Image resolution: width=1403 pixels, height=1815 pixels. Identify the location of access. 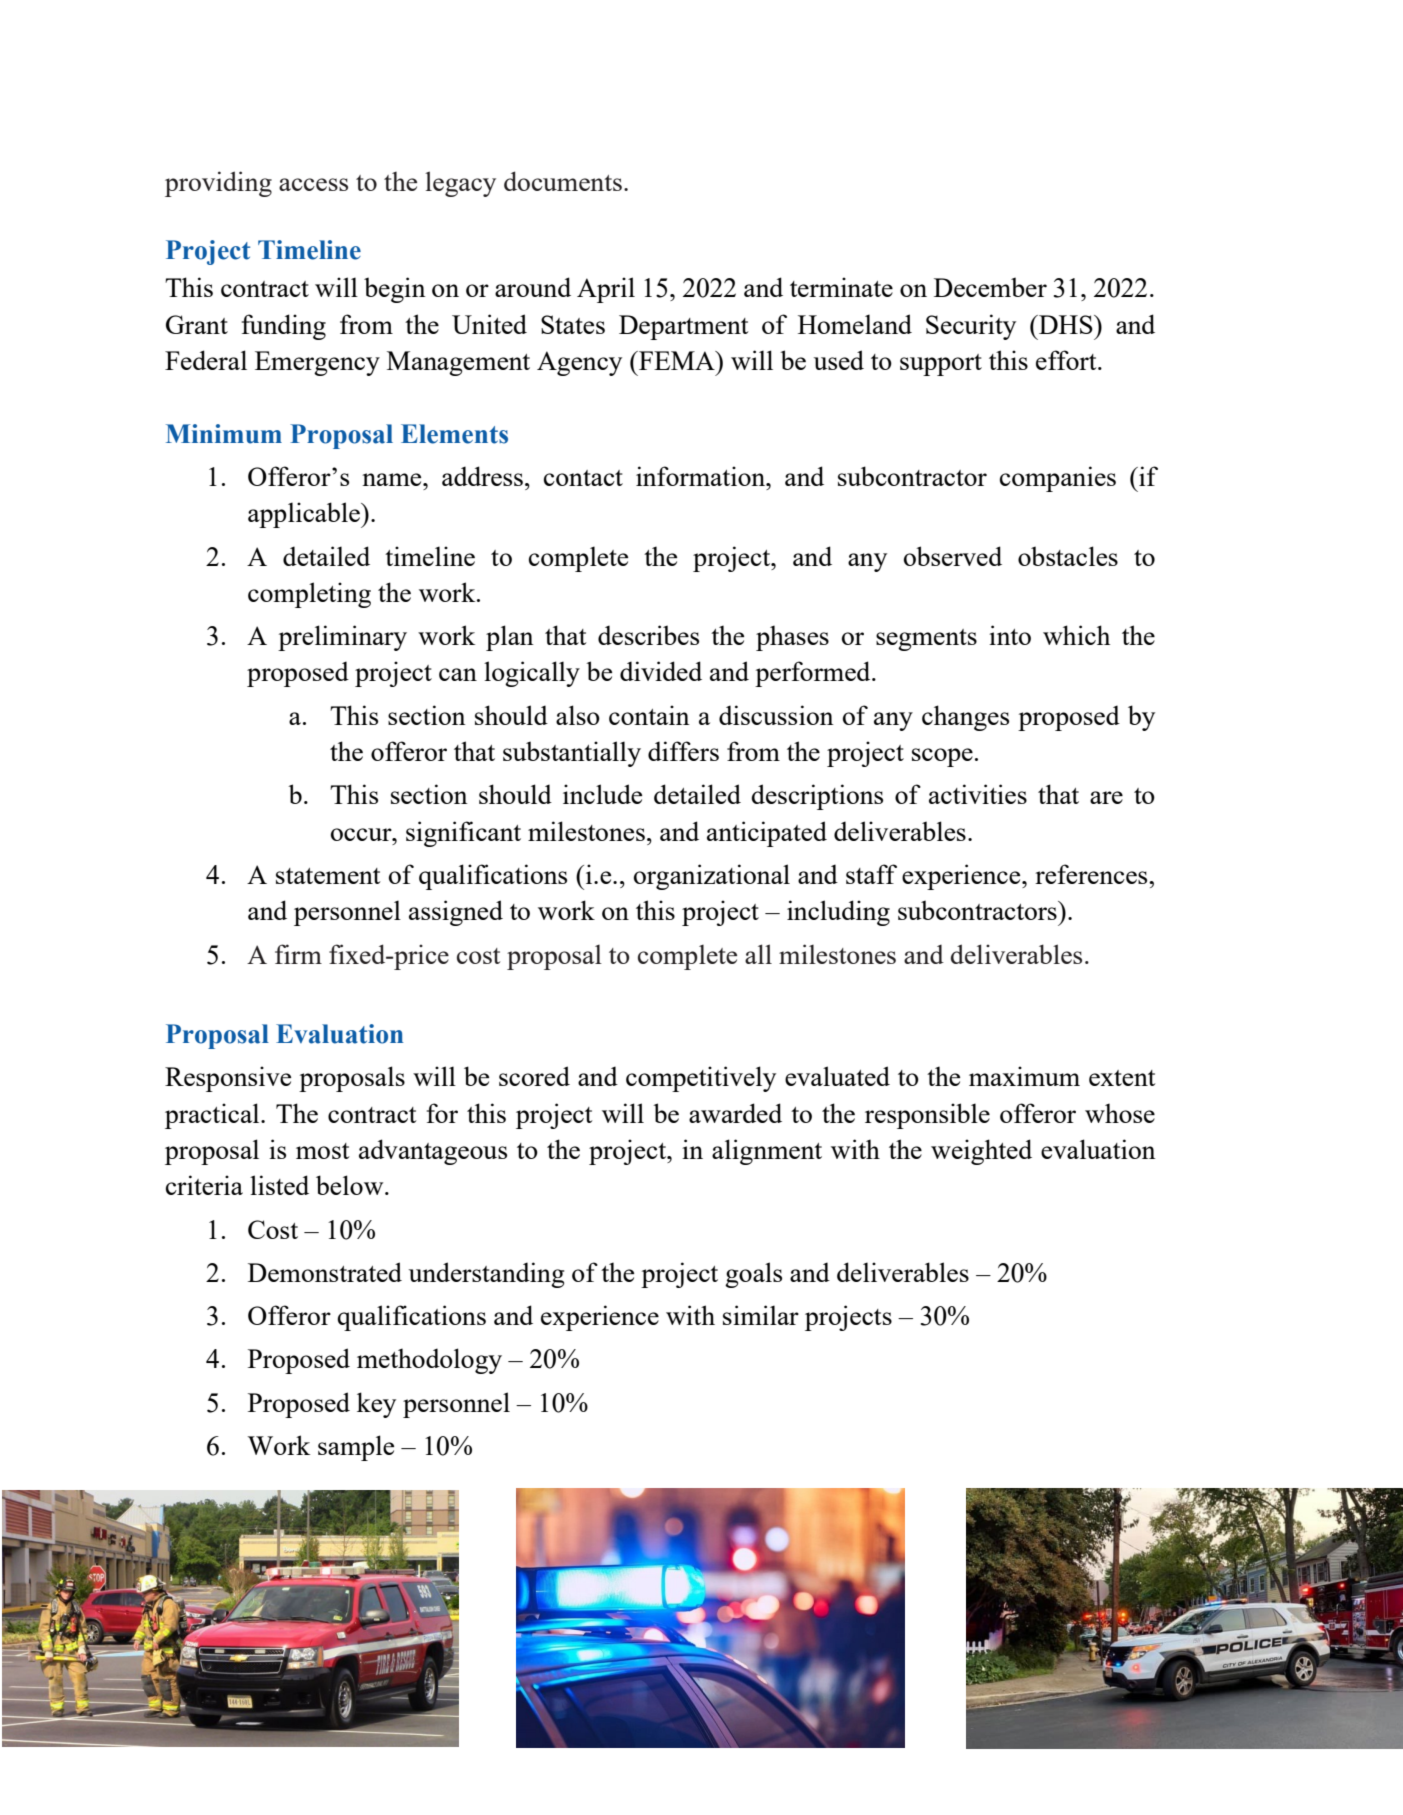
(313, 184).
